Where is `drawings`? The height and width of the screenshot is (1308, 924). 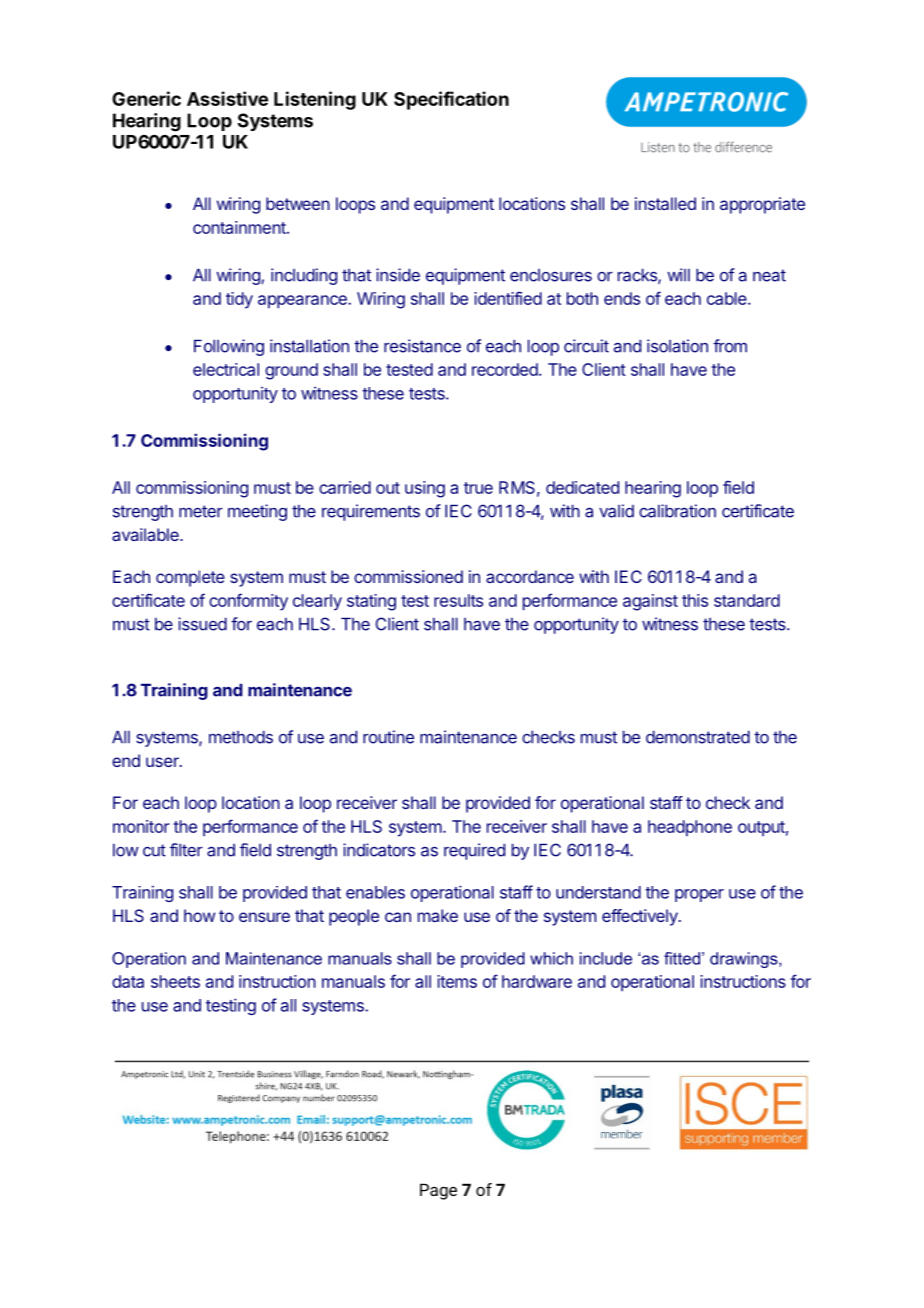
drawings is located at coordinates (745, 960).
